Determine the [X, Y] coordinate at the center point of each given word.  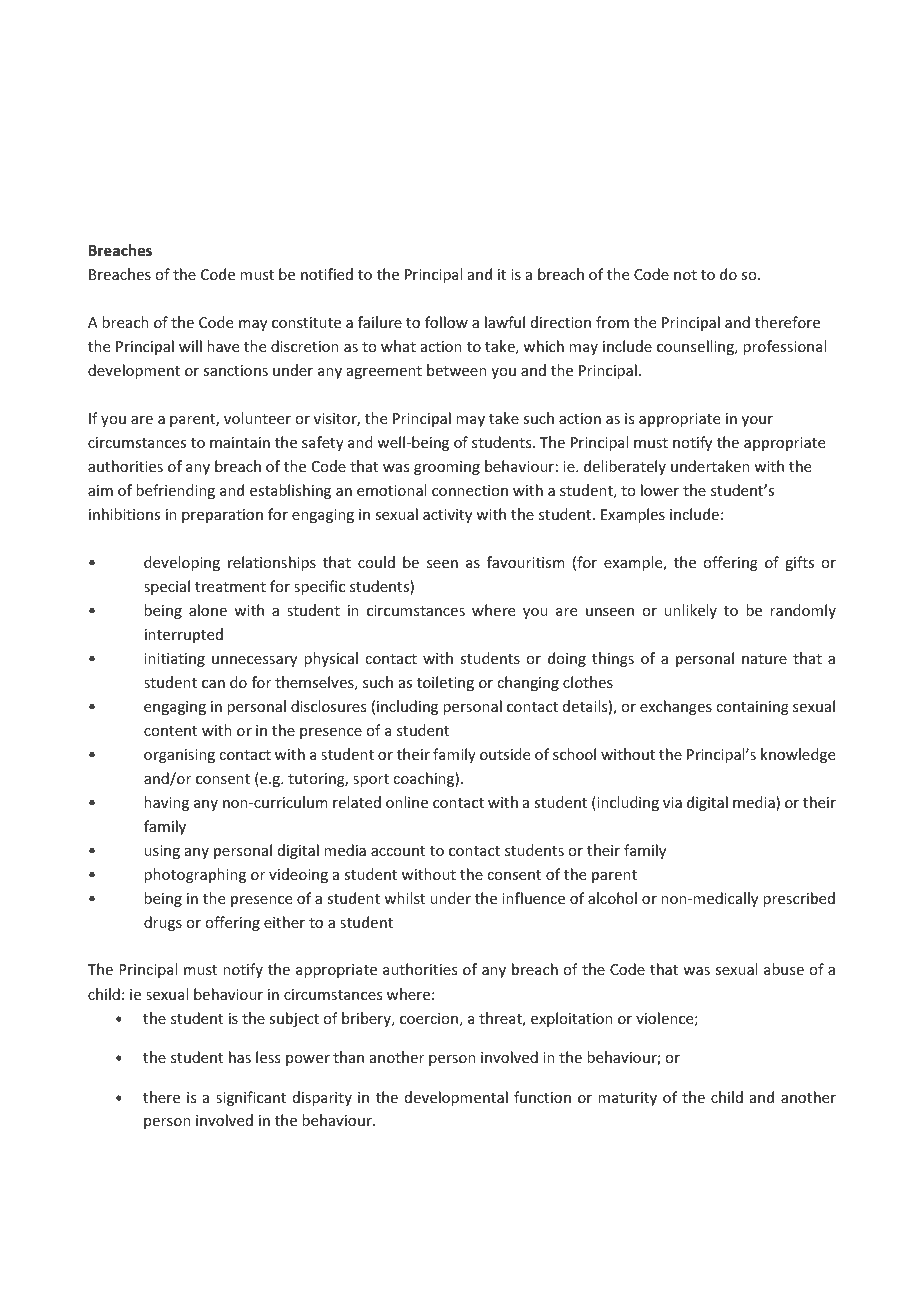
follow [446, 322]
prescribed [799, 899]
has [240, 1057]
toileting [445, 683]
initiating [174, 660]
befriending [175, 491]
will [190, 346]
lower [660, 490]
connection [470, 490]
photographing [195, 875]
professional [784, 347]
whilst [404, 898]
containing [752, 708]
